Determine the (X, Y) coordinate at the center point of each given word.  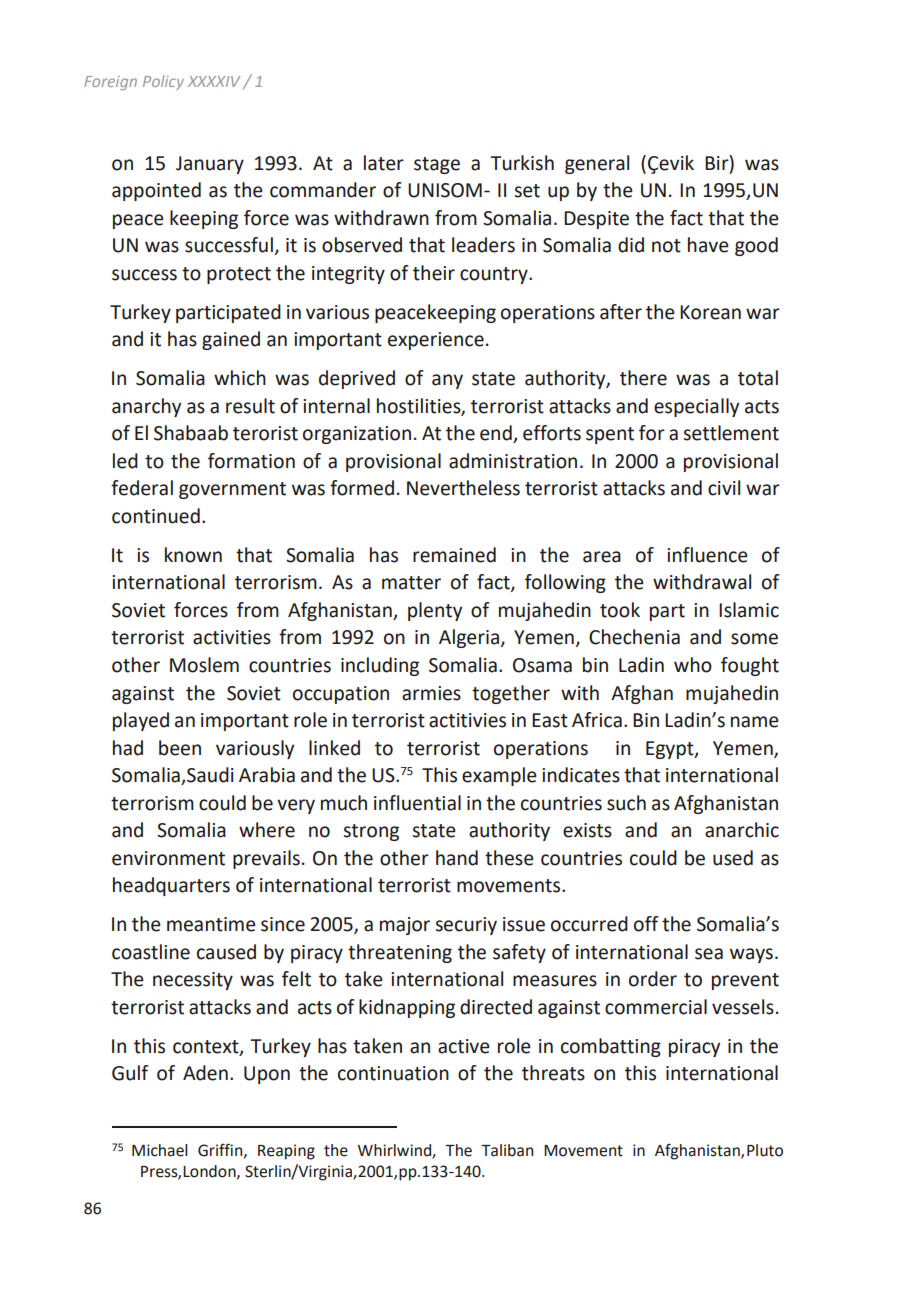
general (597, 164)
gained (231, 340)
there (643, 378)
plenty (435, 611)
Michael (159, 1150)
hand (457, 858)
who (693, 665)
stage (437, 165)
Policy (163, 82)
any (447, 381)
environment (168, 858)
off (646, 924)
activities (232, 637)
